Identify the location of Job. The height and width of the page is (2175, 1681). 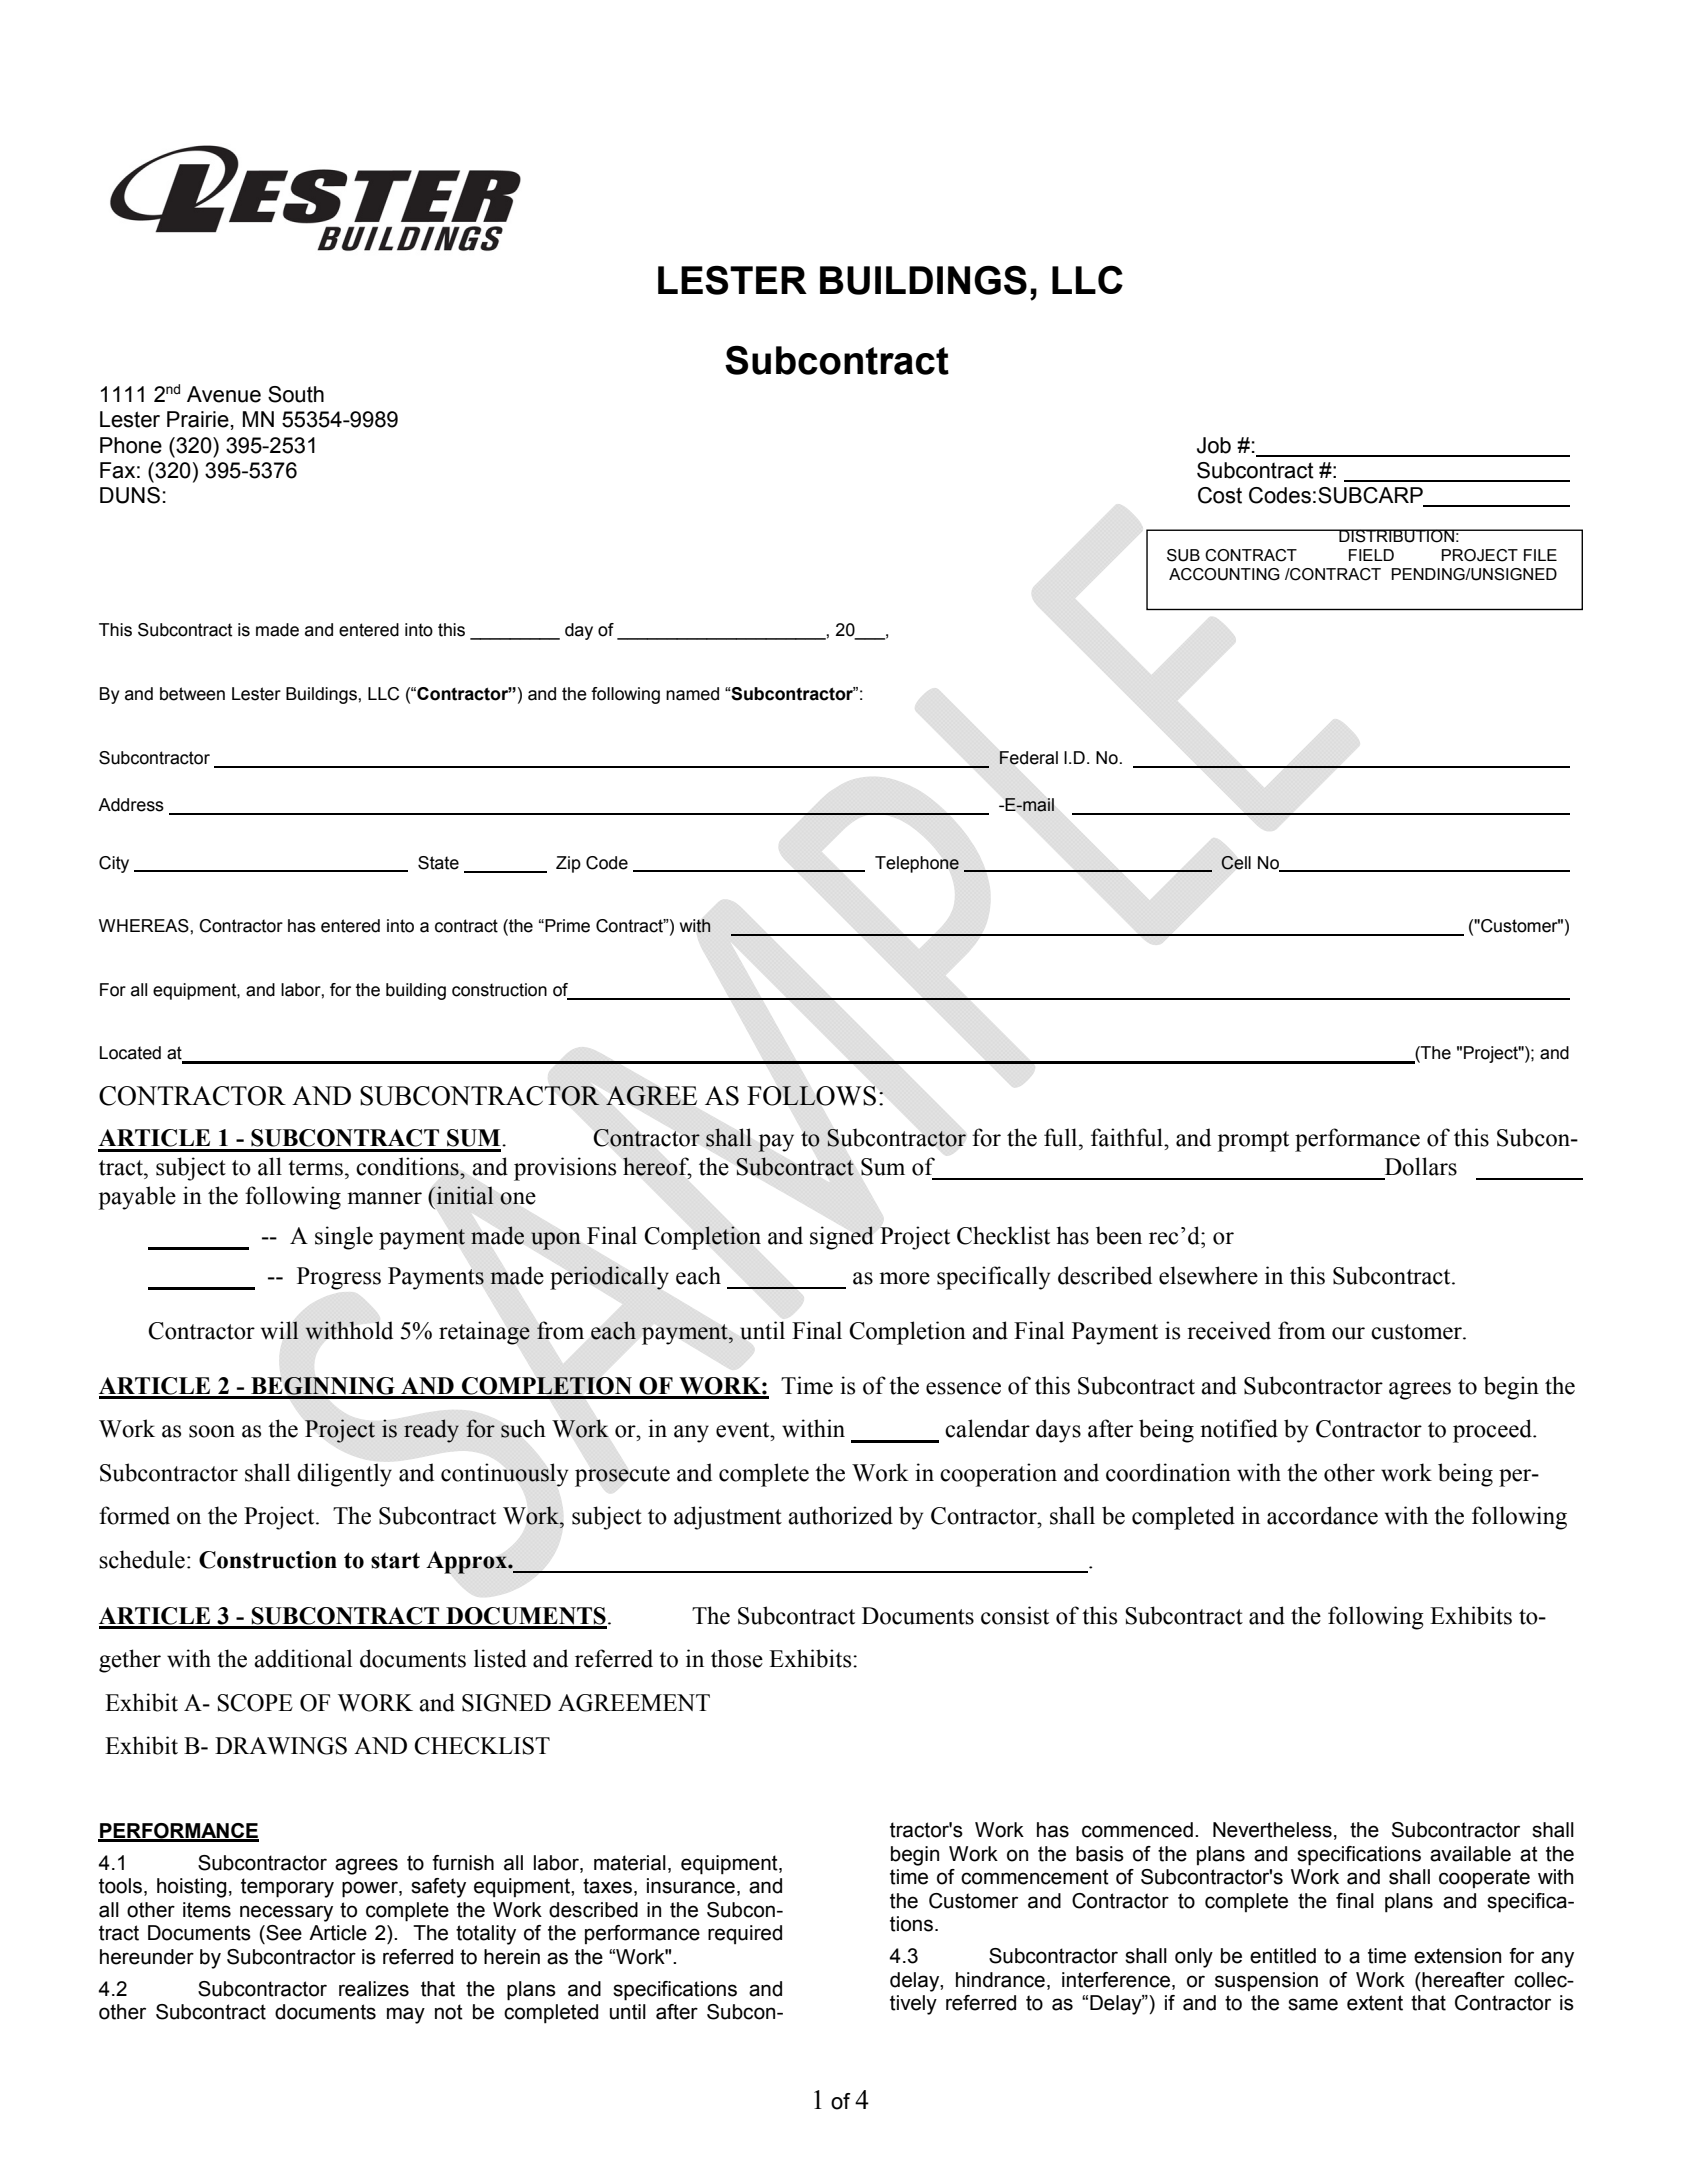
(1214, 445).
